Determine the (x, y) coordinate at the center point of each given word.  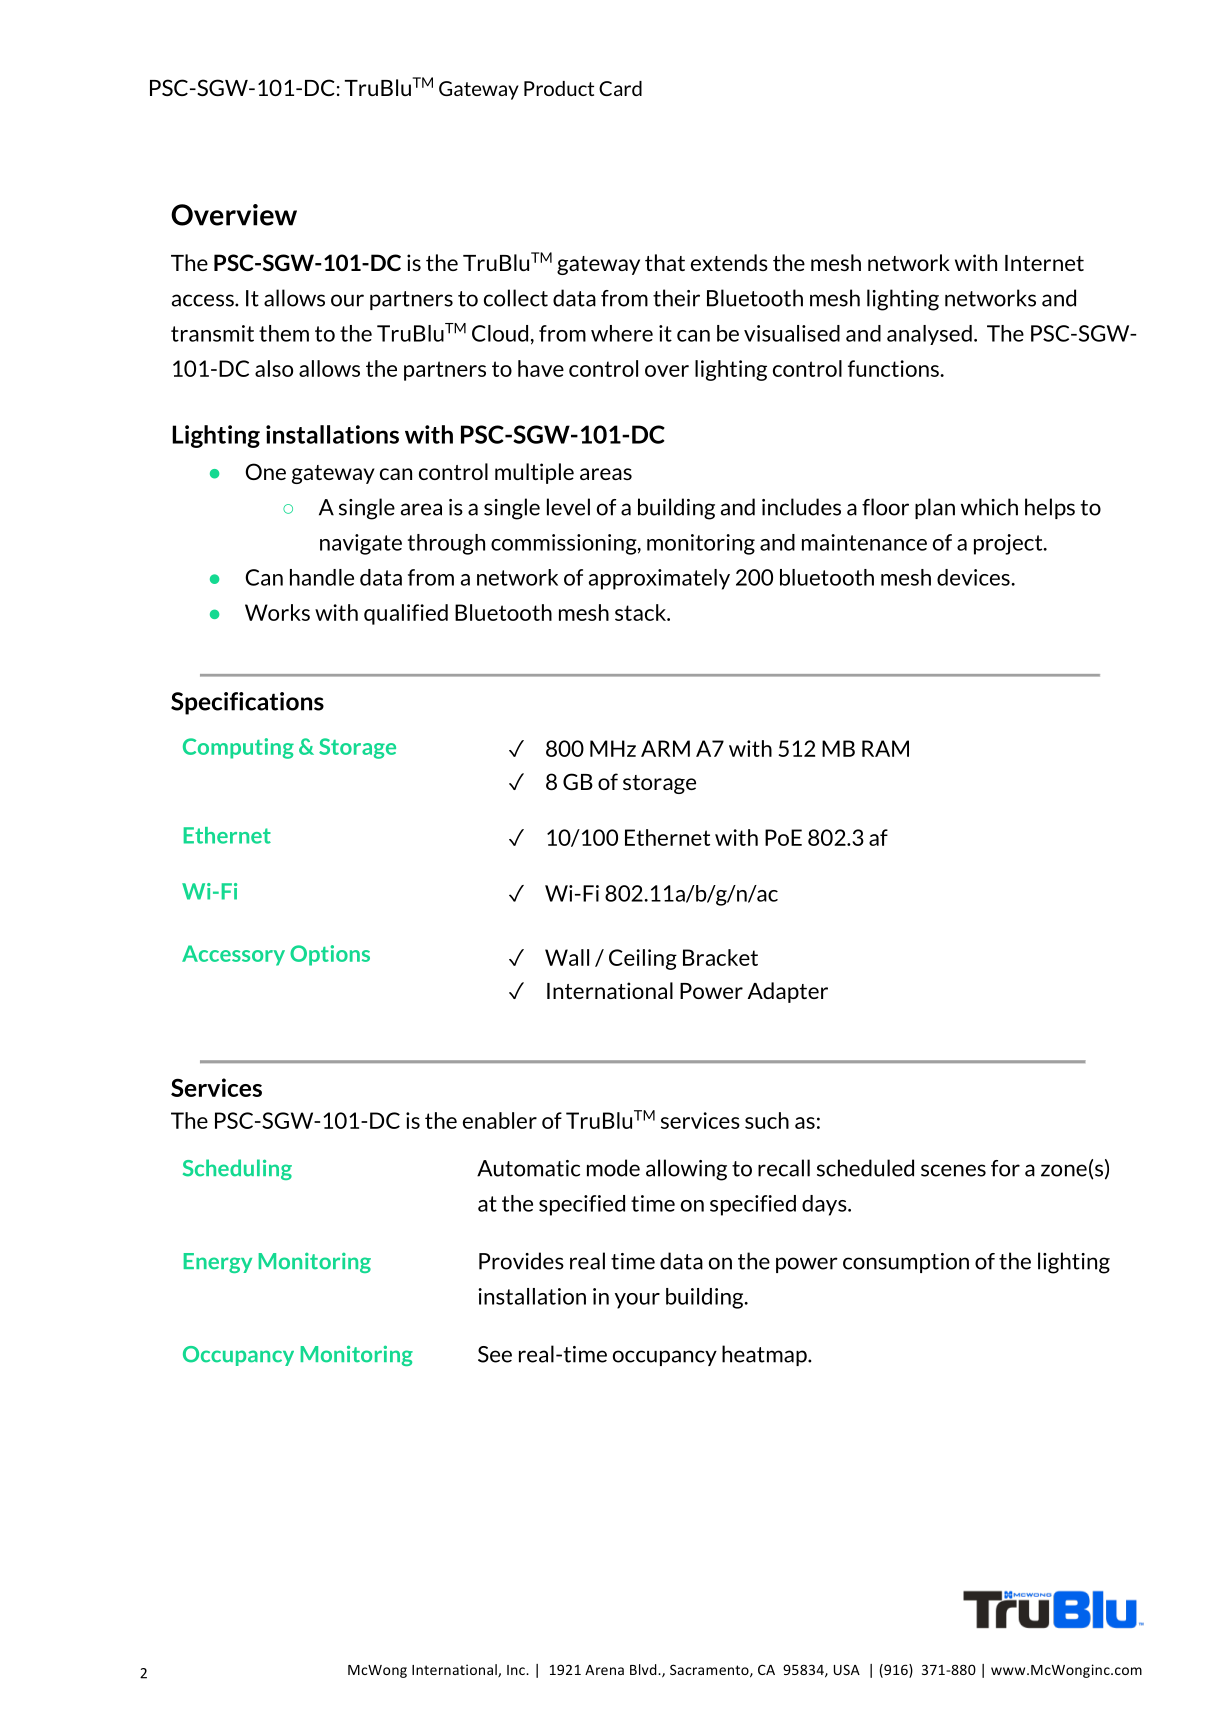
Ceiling (643, 959)
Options (330, 955)
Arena (604, 1670)
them (284, 333)
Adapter (788, 992)
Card (620, 88)
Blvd (644, 1669)
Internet (1044, 263)
